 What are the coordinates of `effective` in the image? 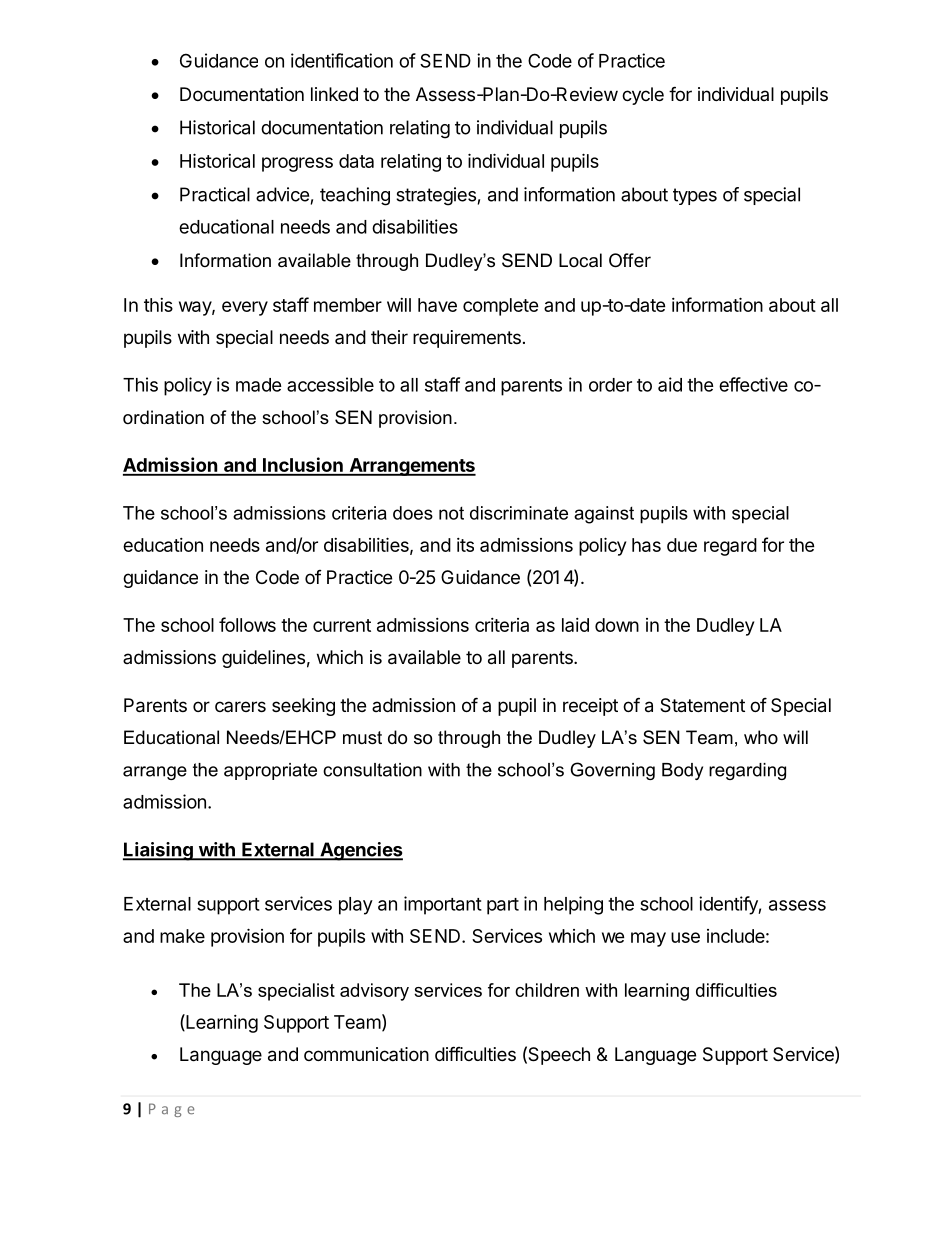 It's located at (753, 384).
